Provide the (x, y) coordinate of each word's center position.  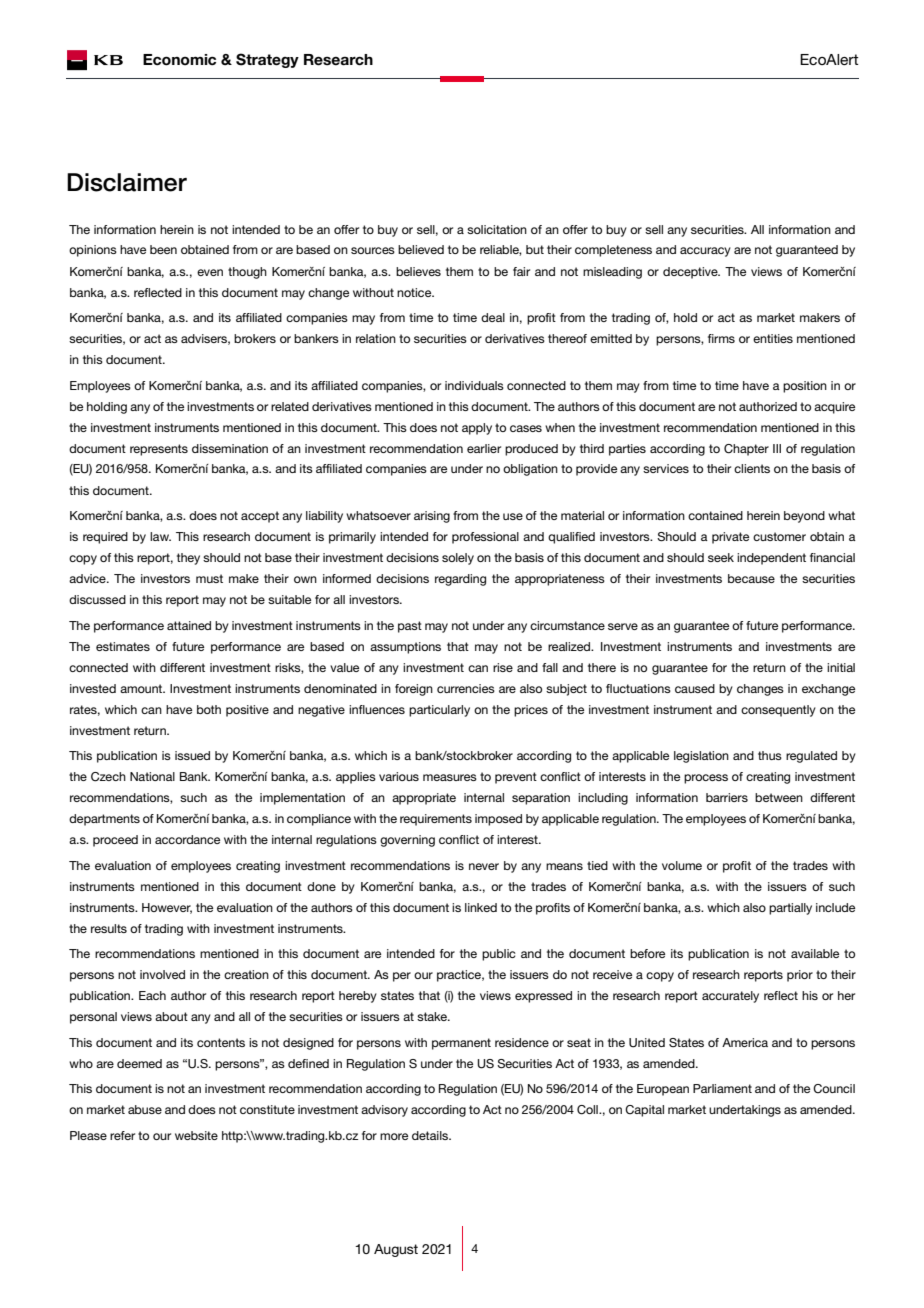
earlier (484, 448)
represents (159, 450)
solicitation (497, 229)
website (196, 1135)
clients (752, 468)
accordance (187, 839)
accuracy (705, 252)
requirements (436, 820)
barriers (727, 797)
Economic (179, 60)
